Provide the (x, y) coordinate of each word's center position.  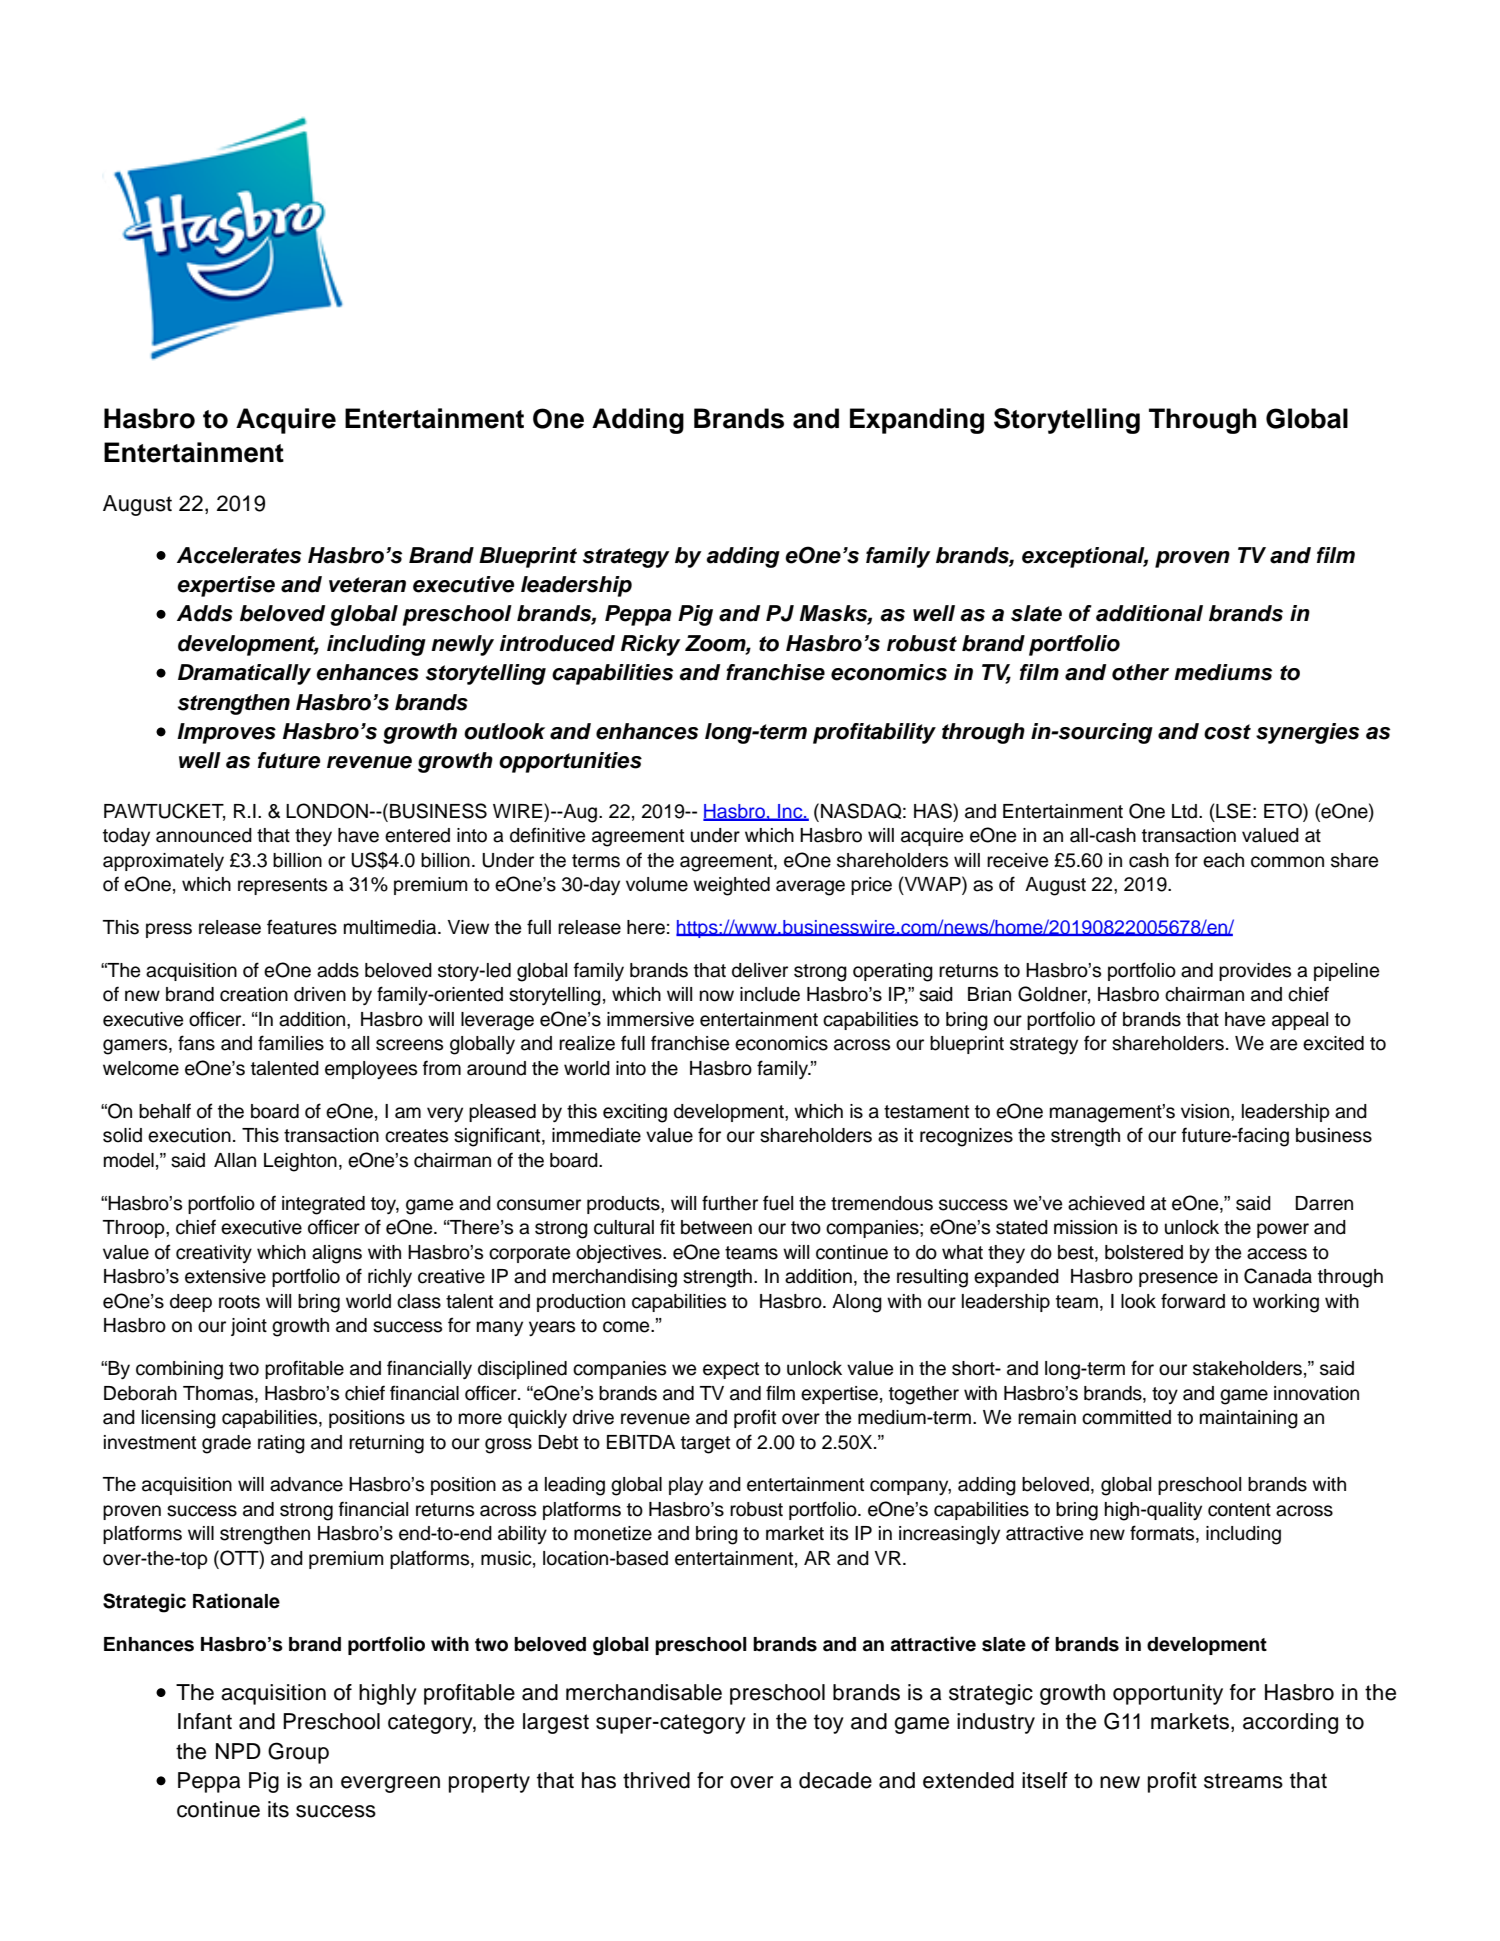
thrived (656, 1780)
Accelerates (239, 555)
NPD (238, 1751)
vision (1206, 1111)
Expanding (917, 421)
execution (189, 1135)
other (1140, 672)
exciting (635, 1113)
